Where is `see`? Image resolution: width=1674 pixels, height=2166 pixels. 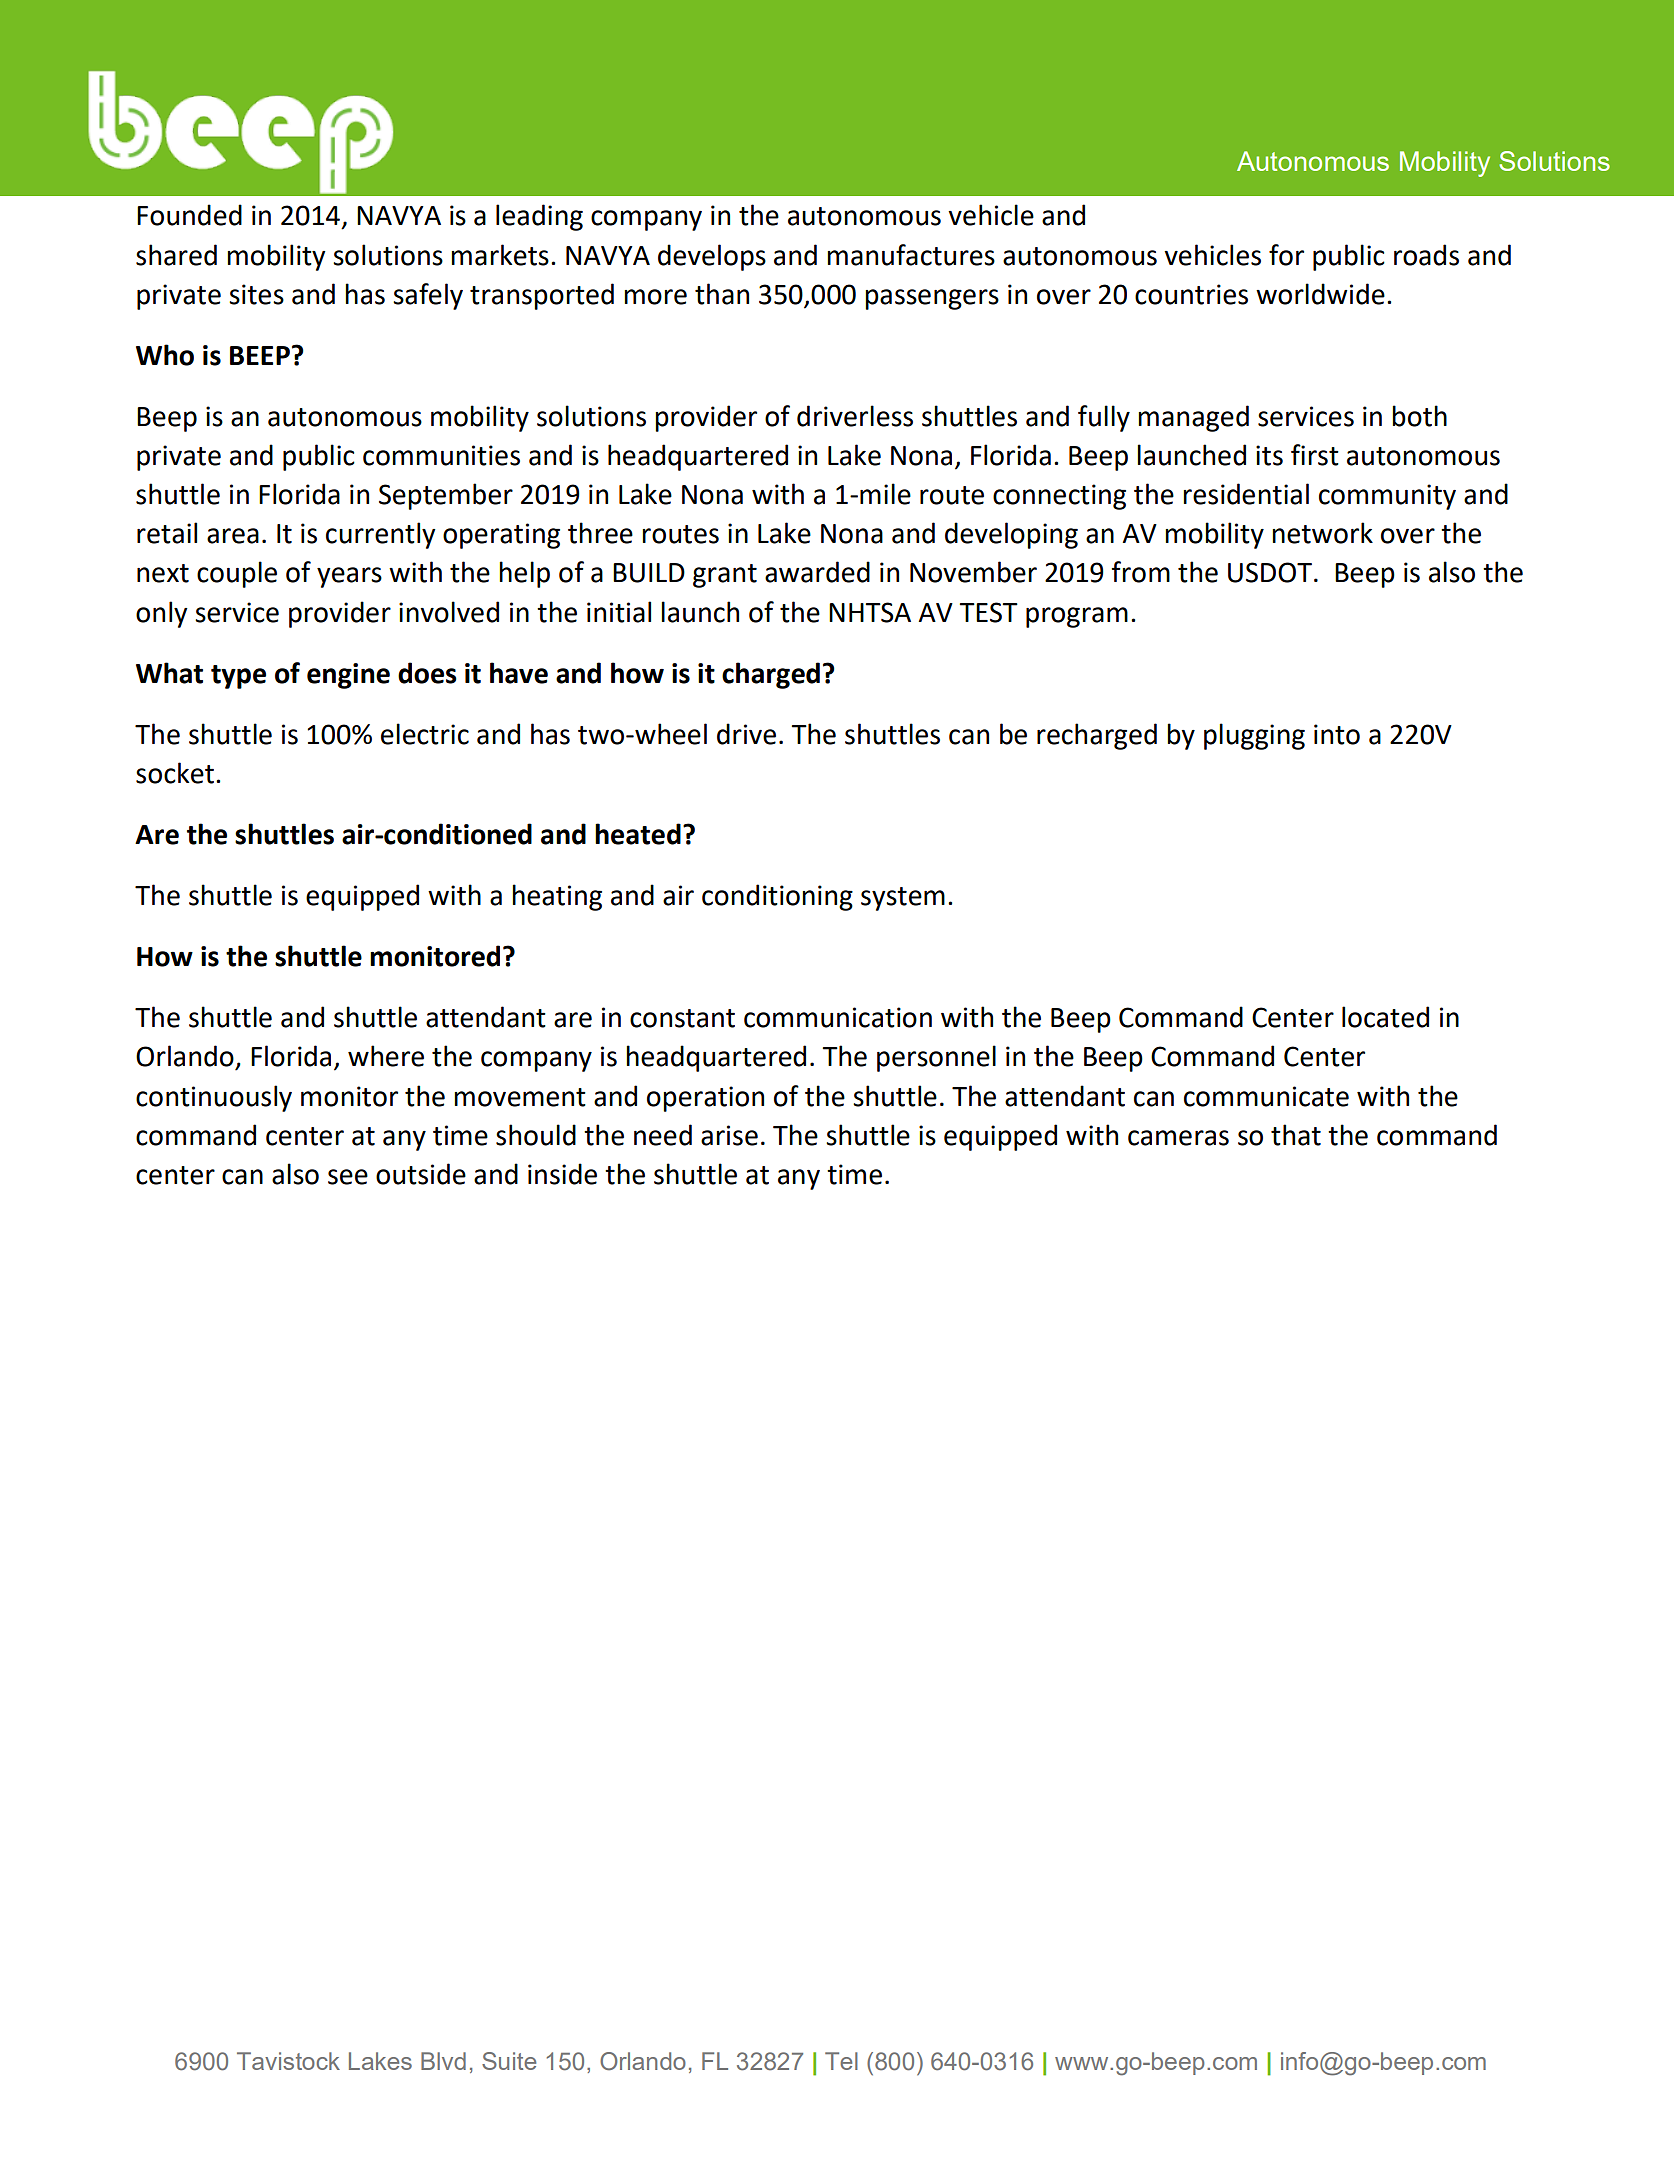 see is located at coordinates (348, 1177).
